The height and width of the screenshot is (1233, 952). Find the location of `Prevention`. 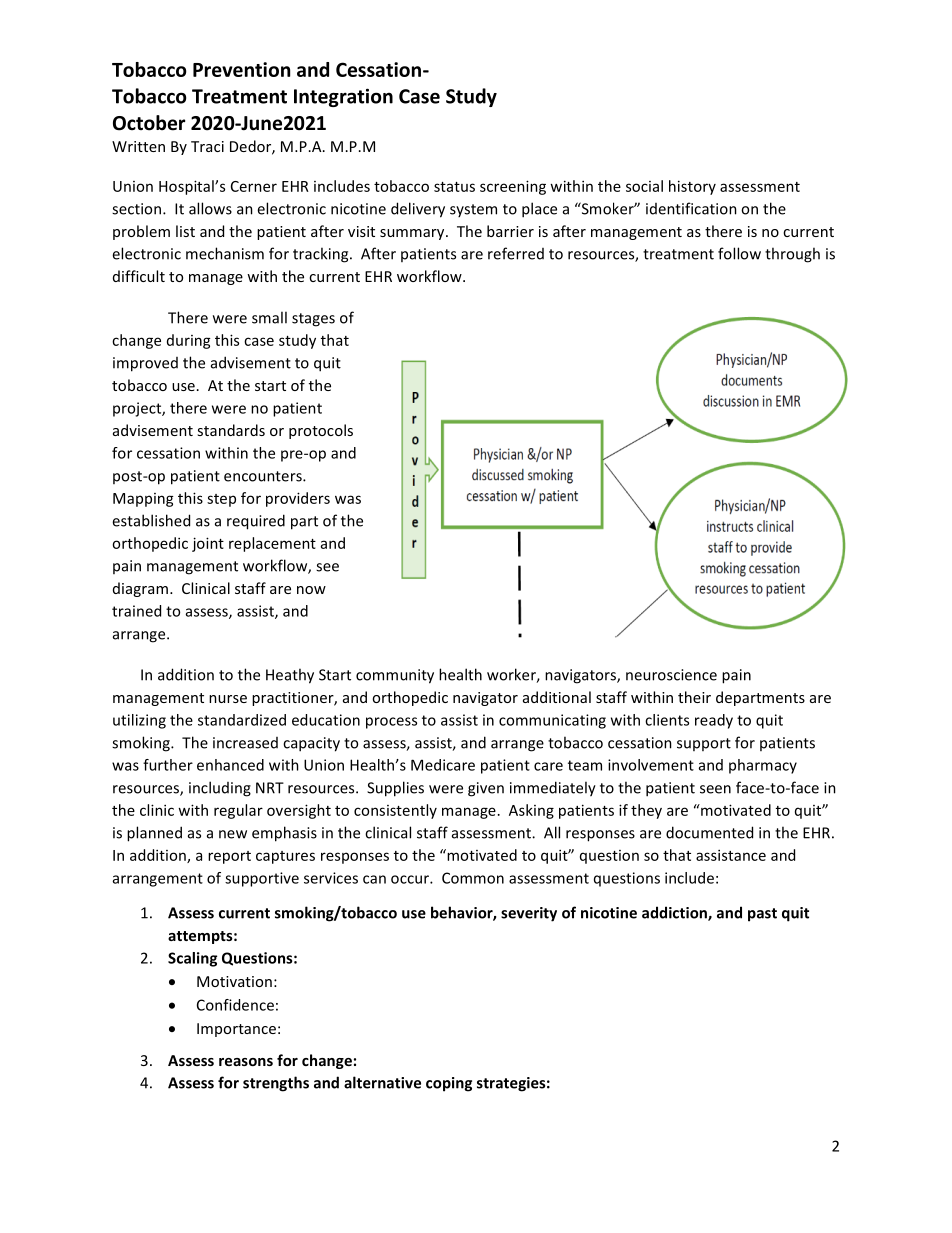

Prevention is located at coordinates (241, 69).
